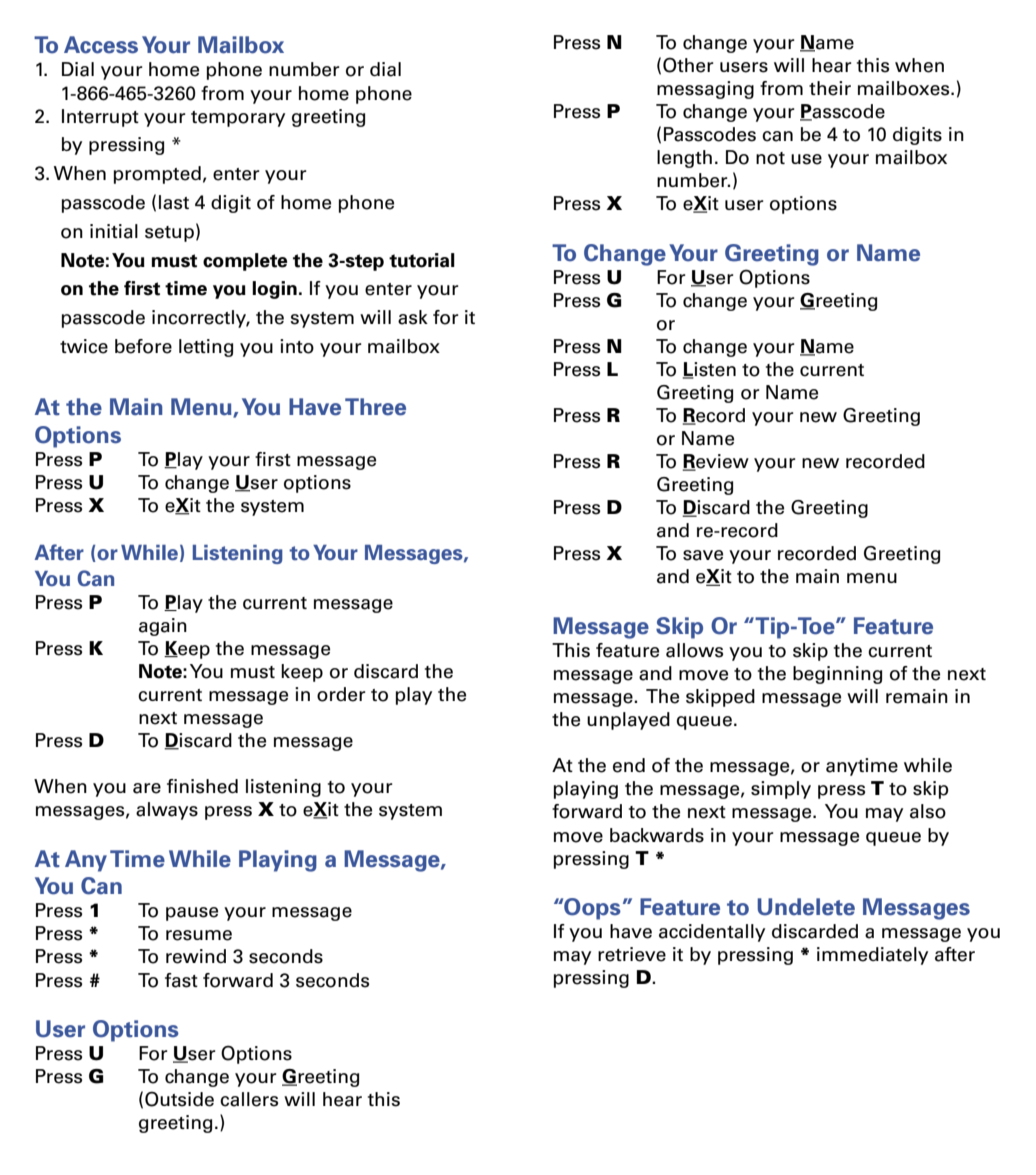 The width and height of the screenshot is (1036, 1175). What do you see at coordinates (163, 627) in the screenshot?
I see `again` at bounding box center [163, 627].
